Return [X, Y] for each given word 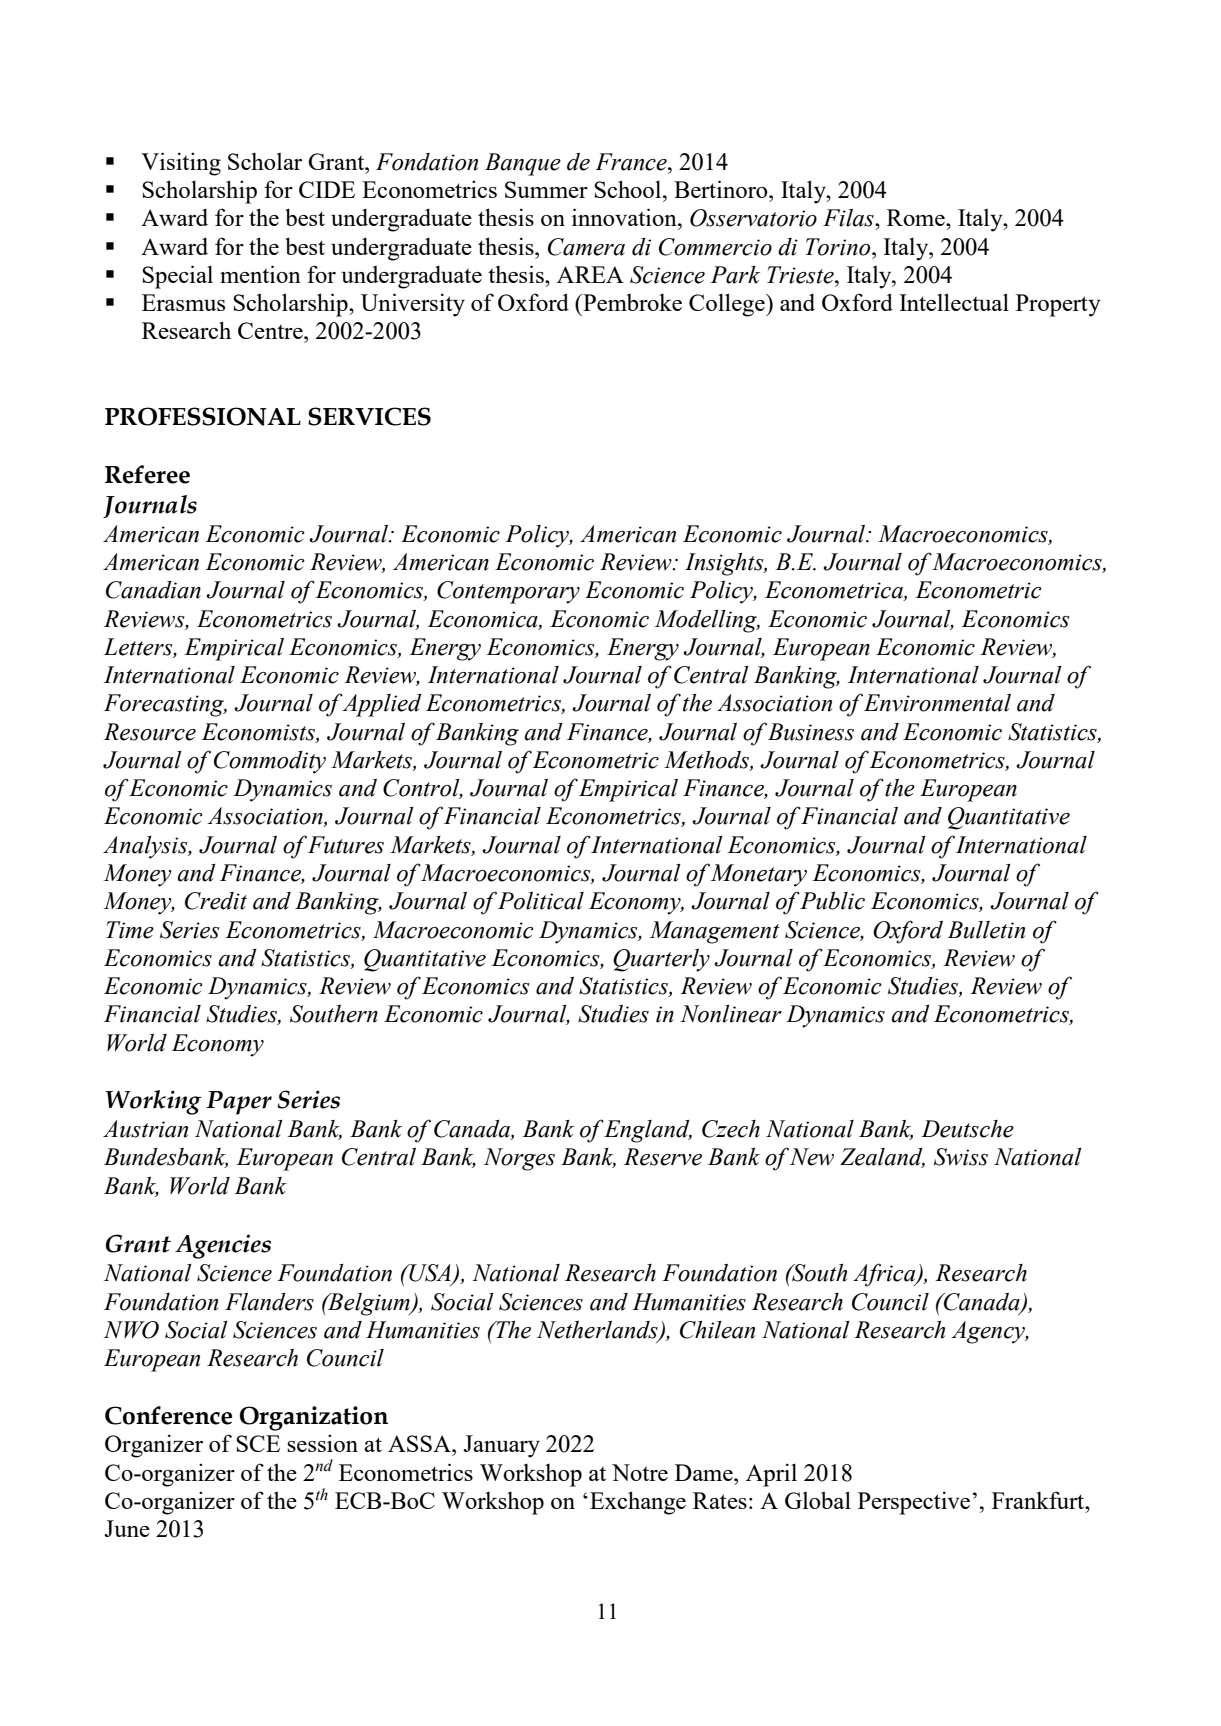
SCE [258, 1443]
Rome [917, 217]
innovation [625, 217]
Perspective [914, 1503]
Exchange [638, 1503]
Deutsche [967, 1129]
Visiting [181, 164]
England [647, 1131]
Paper [239, 1103]
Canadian [153, 590]
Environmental [937, 703]
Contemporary [508, 592]
